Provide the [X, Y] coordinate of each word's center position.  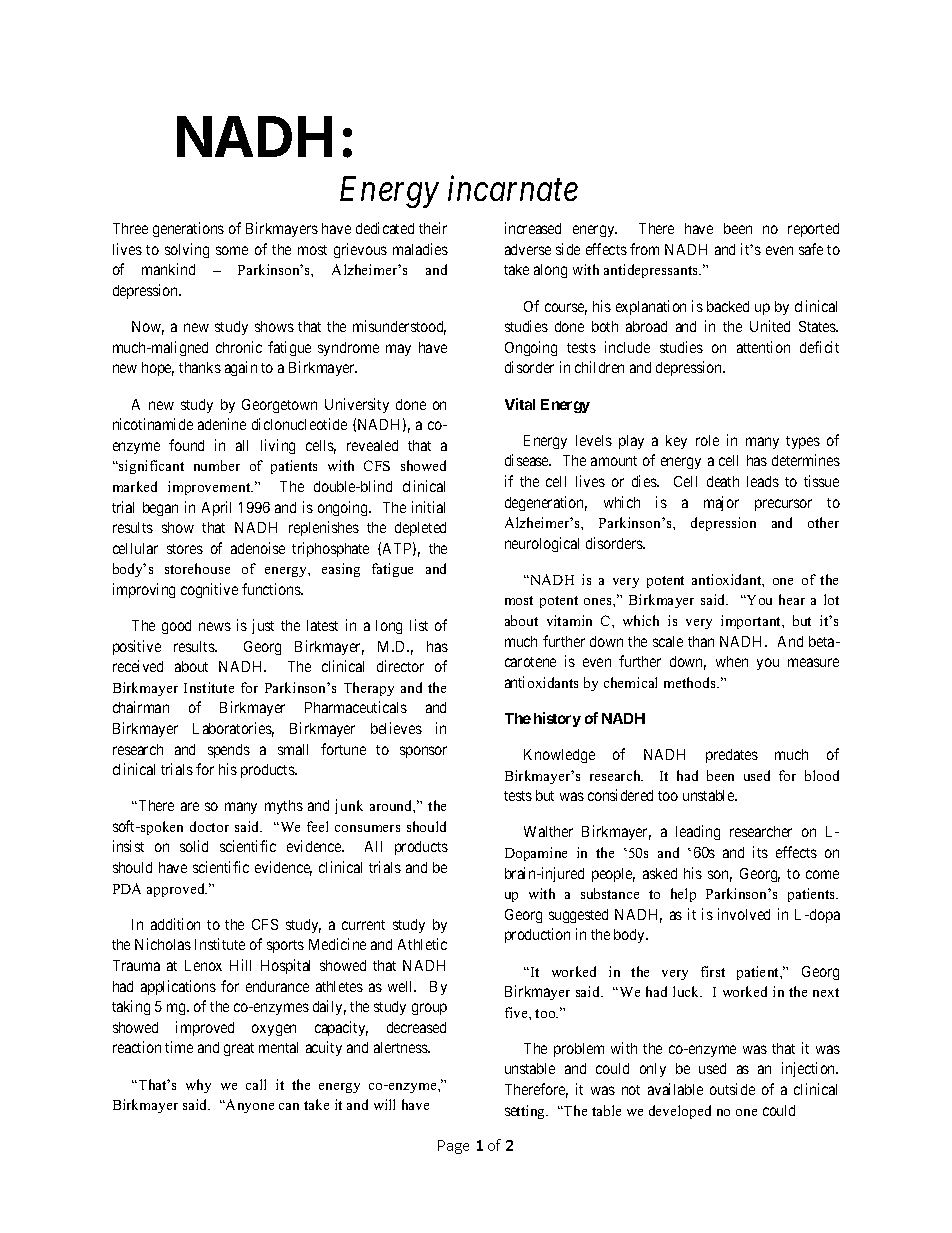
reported [813, 230]
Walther [548, 831]
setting [526, 1112]
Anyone [249, 1106]
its [760, 852]
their [433, 228]
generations [188, 229]
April [216, 508]
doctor [209, 826]
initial [428, 507]
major [721, 503]
